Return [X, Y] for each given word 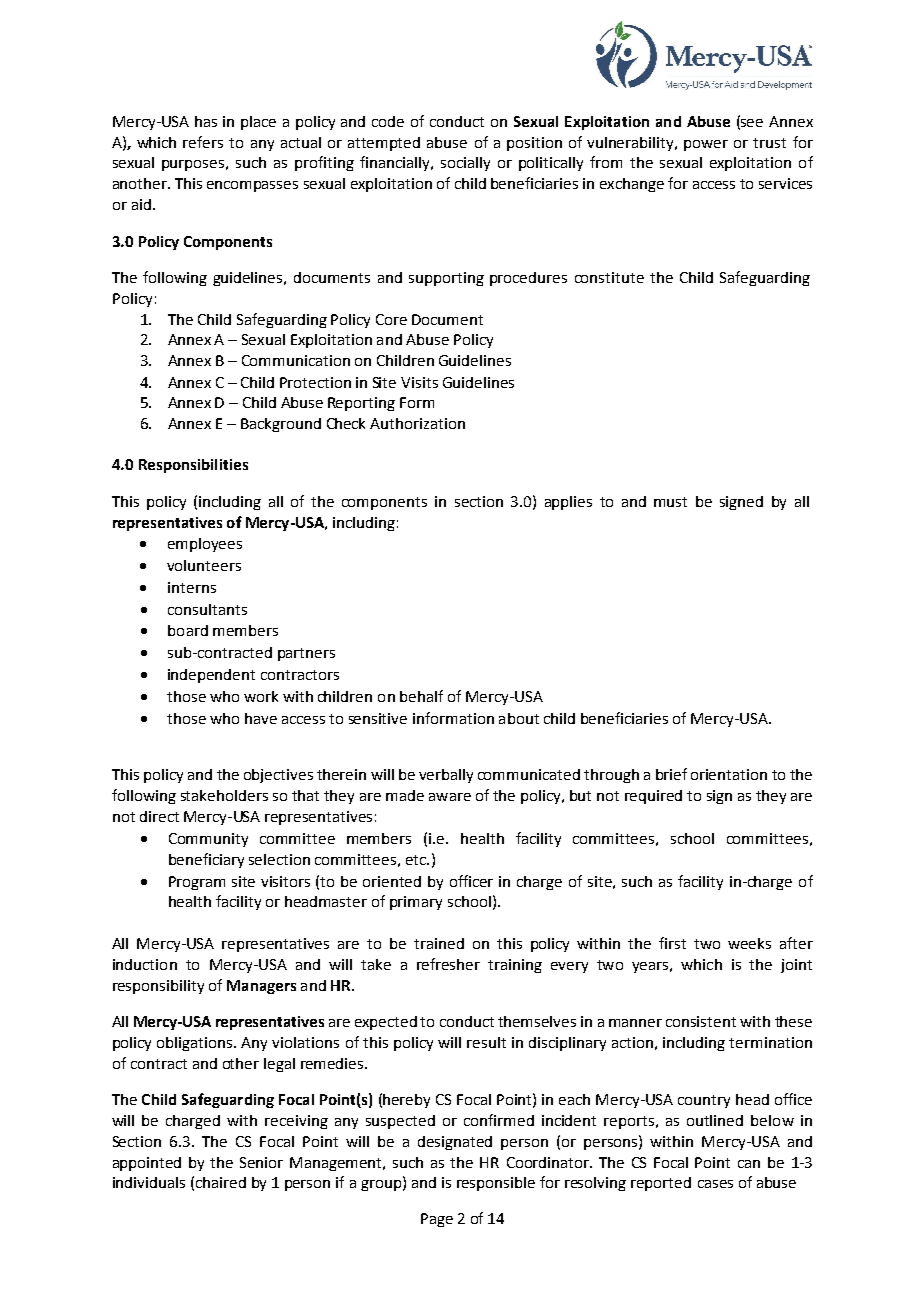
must [670, 502]
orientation [729, 774]
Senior [261, 1162]
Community [208, 840]
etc [417, 860]
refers [203, 142]
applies [568, 503]
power [706, 145]
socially [465, 164]
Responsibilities [193, 466]
